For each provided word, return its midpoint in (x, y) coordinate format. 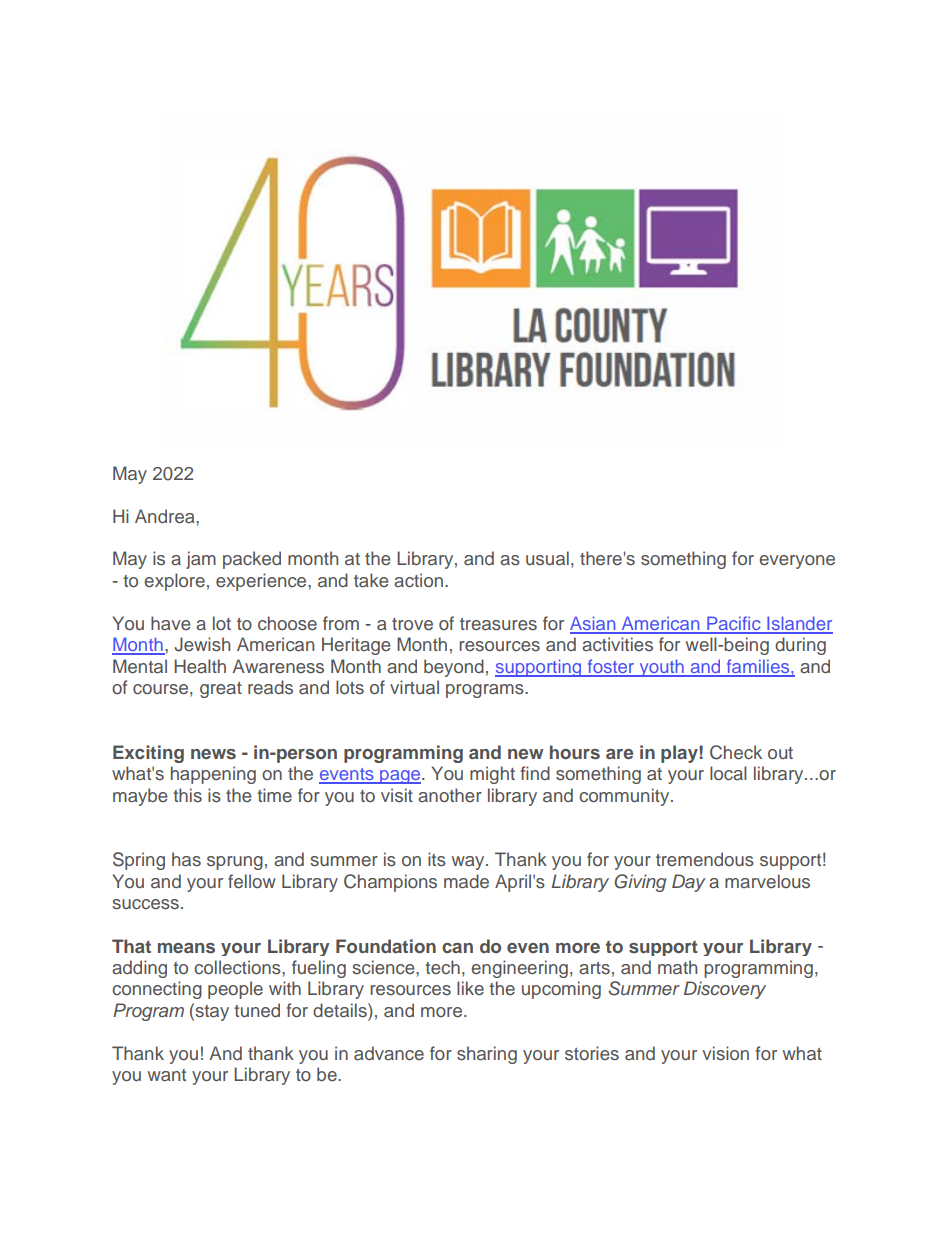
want (167, 1075)
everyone (797, 562)
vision (725, 1053)
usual (547, 558)
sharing (487, 1055)
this (187, 795)
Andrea (166, 516)
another (450, 795)
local (728, 773)
